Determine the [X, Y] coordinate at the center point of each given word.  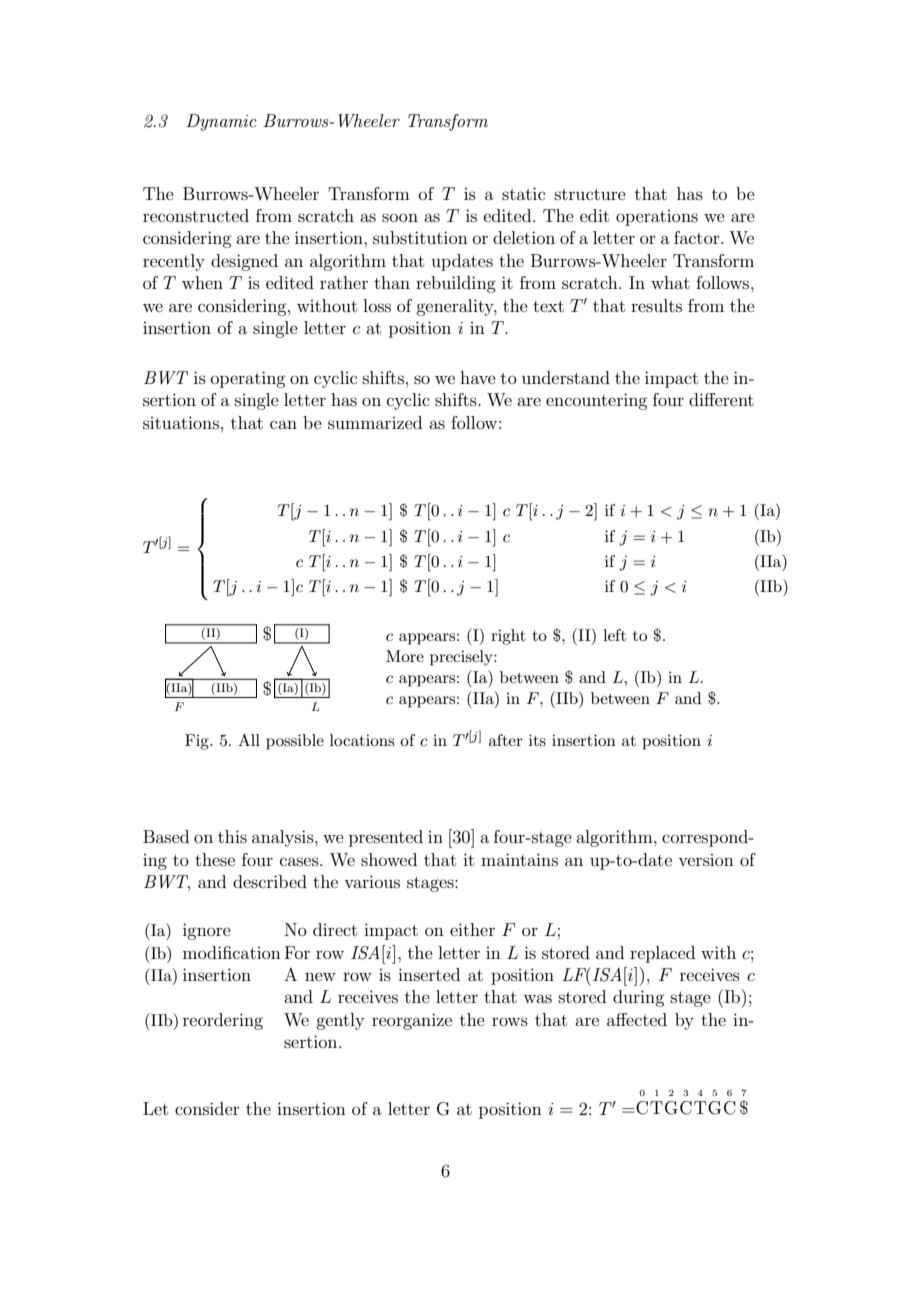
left [614, 635]
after [506, 740]
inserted [429, 974]
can [283, 424]
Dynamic [221, 122]
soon [400, 217]
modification [232, 952]
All [249, 740]
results [656, 305]
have [478, 377]
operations [657, 218]
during [638, 998]
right [508, 637]
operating [248, 379]
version [706, 860]
